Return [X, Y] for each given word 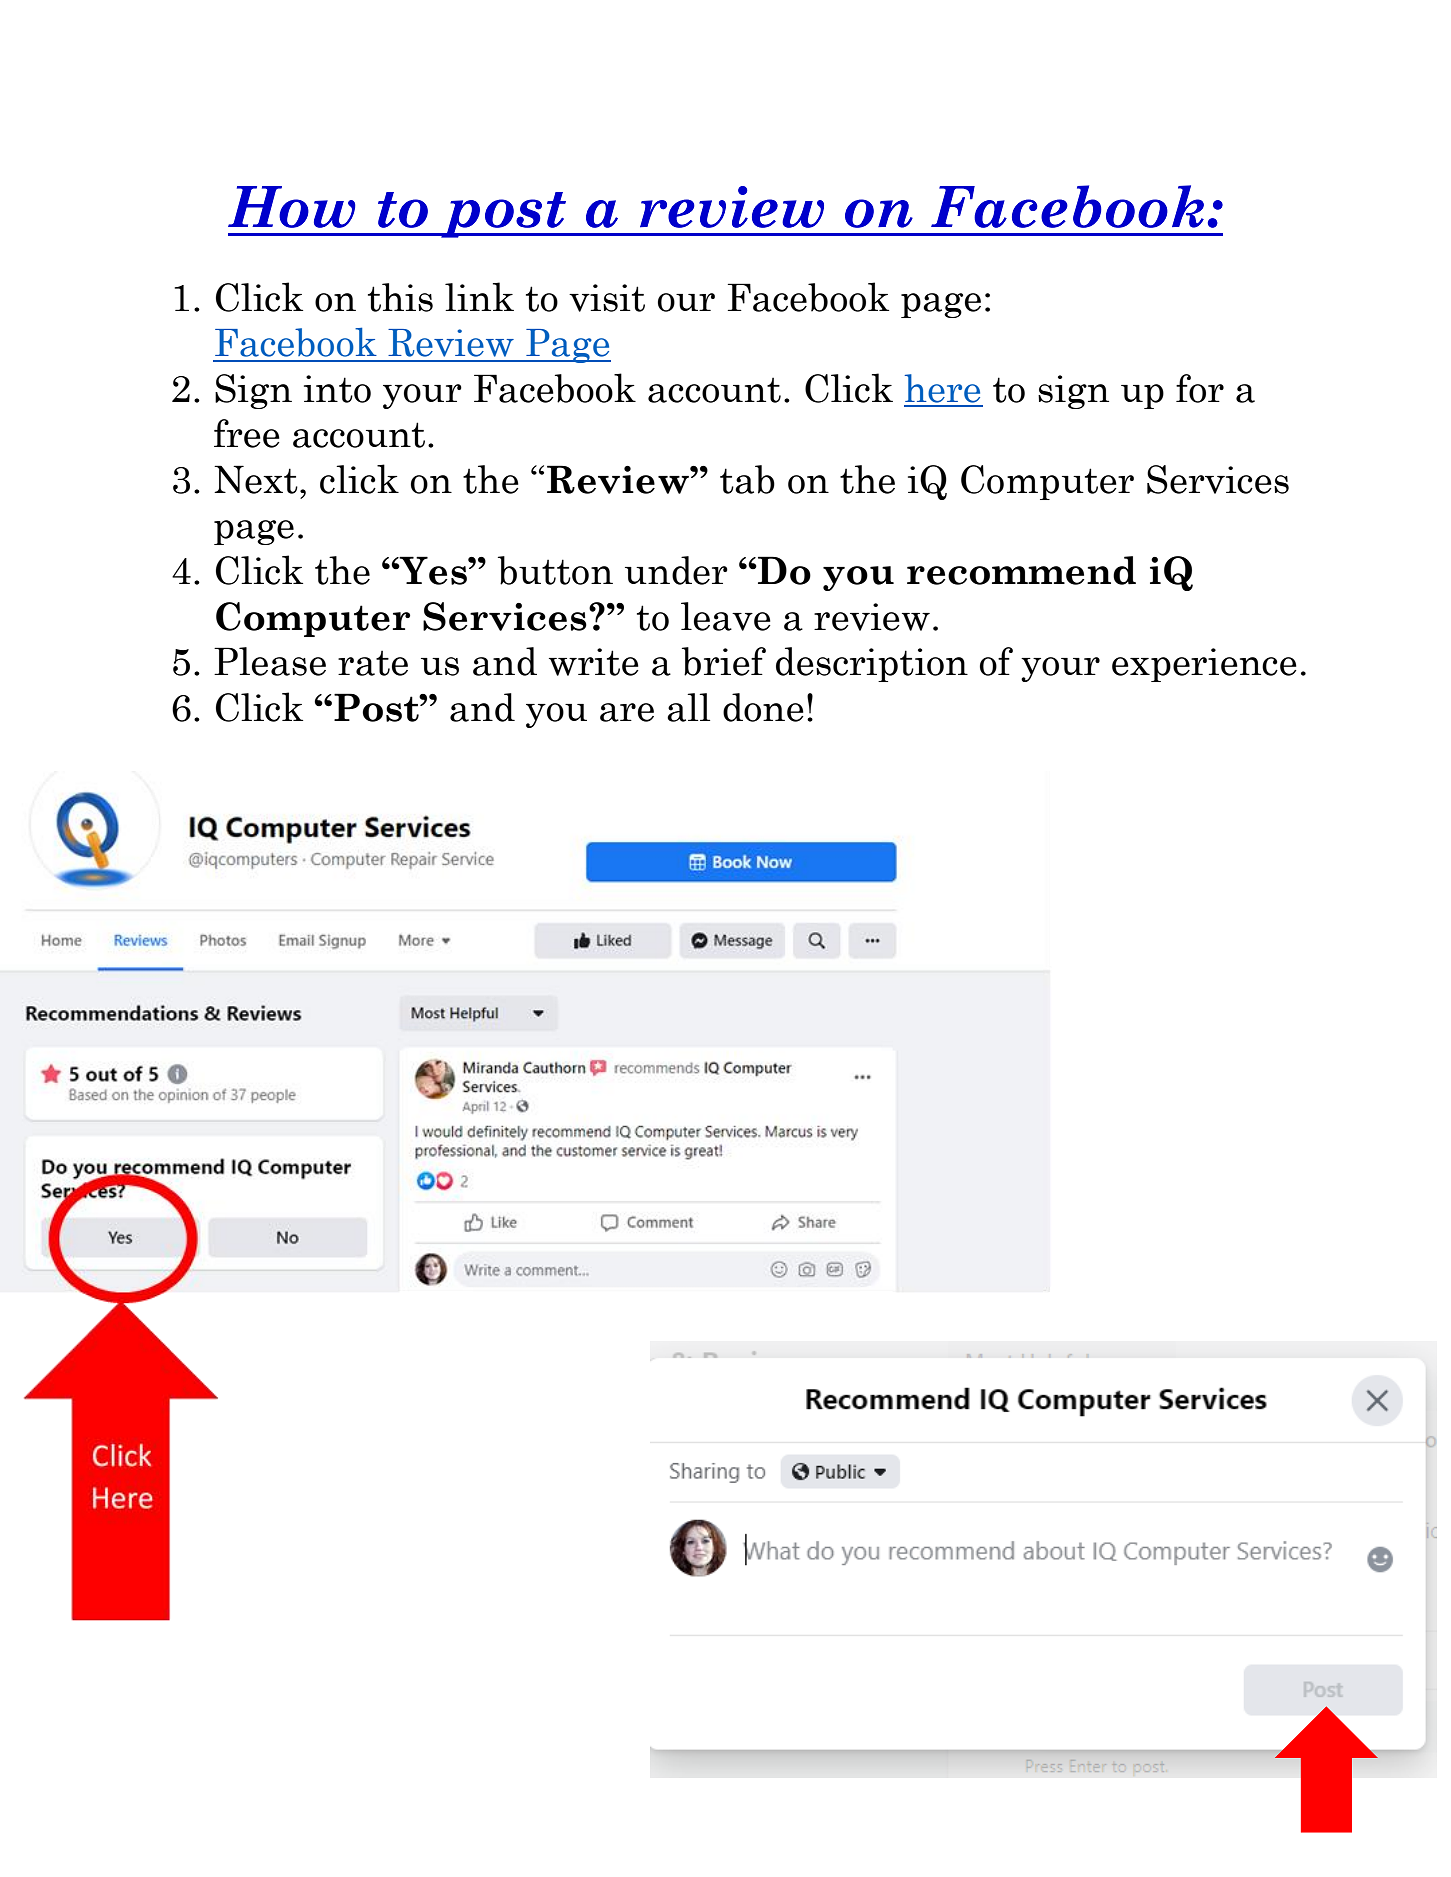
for [1200, 388]
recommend [1021, 570]
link [479, 296]
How [292, 207]
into [337, 389]
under [676, 570]
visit [607, 298]
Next [256, 479]
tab [747, 479]
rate [373, 663]
